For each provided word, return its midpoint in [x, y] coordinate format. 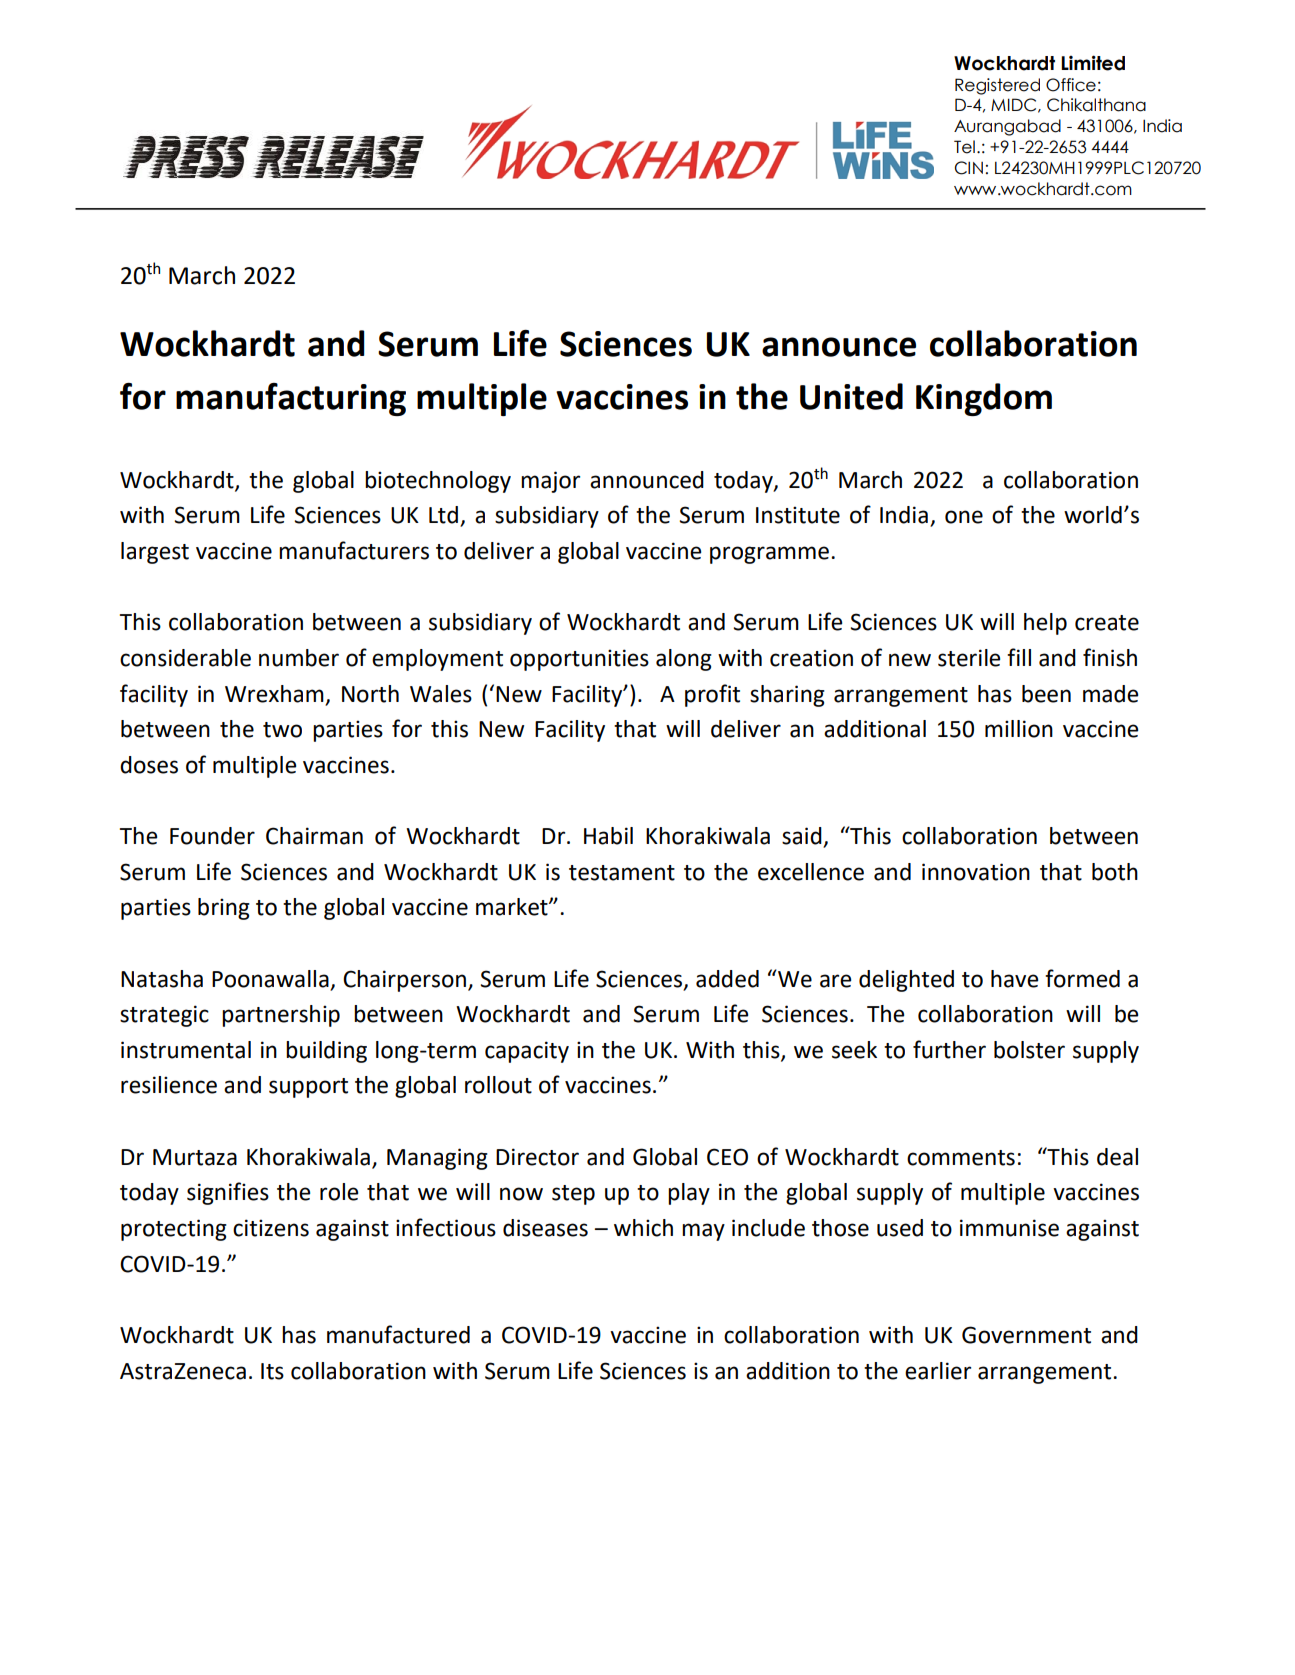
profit [712, 695]
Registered [997, 86]
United [851, 396]
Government [1026, 1335]
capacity [527, 1052]
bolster [1029, 1050]
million [1019, 729]
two [282, 730]
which [643, 1228]
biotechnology [438, 482]
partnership [281, 1016]
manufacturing [291, 399]
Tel [964, 147]
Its [272, 1371]
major [550, 482]
